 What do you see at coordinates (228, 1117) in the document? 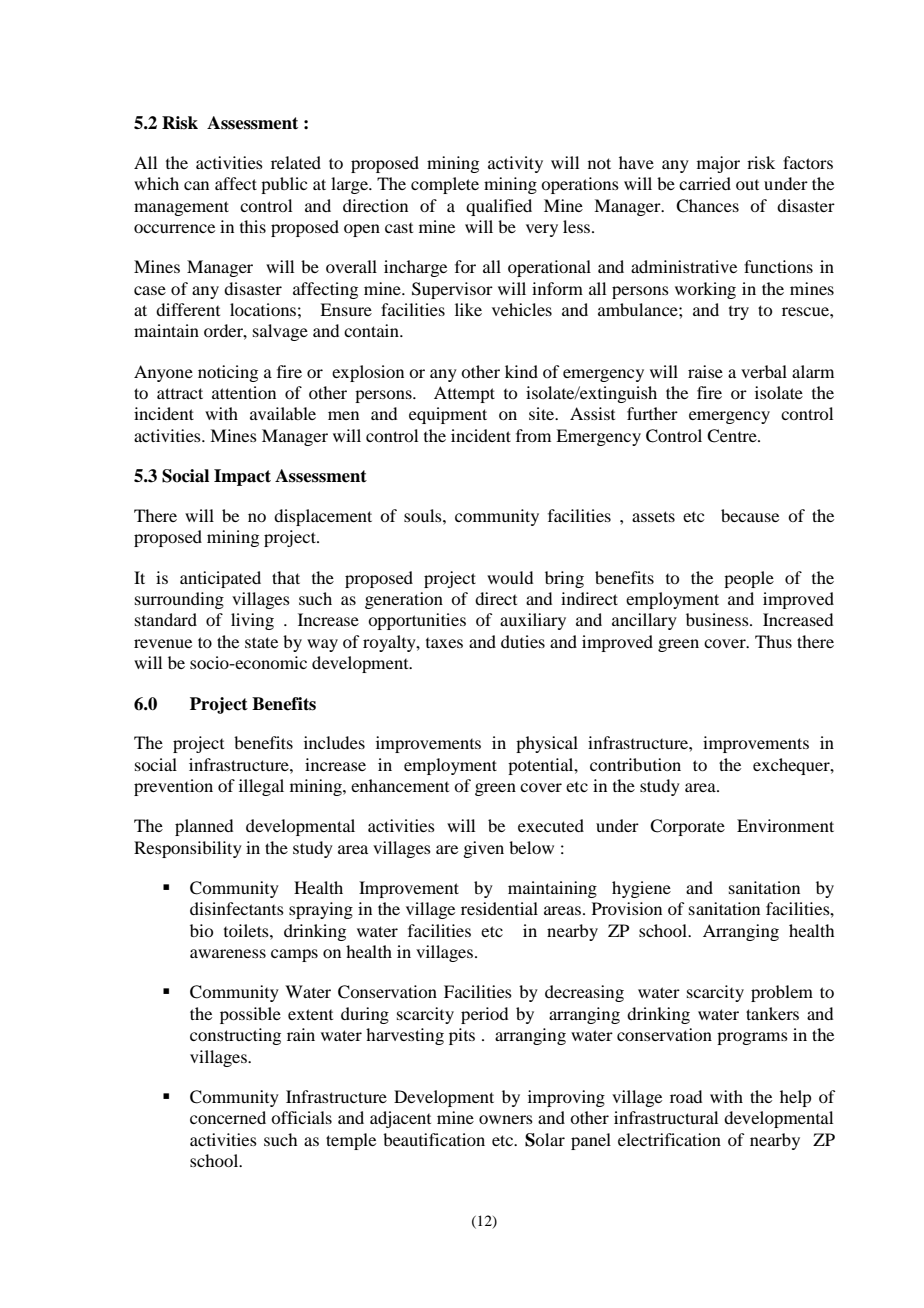
I see `concerned` at bounding box center [228, 1117].
